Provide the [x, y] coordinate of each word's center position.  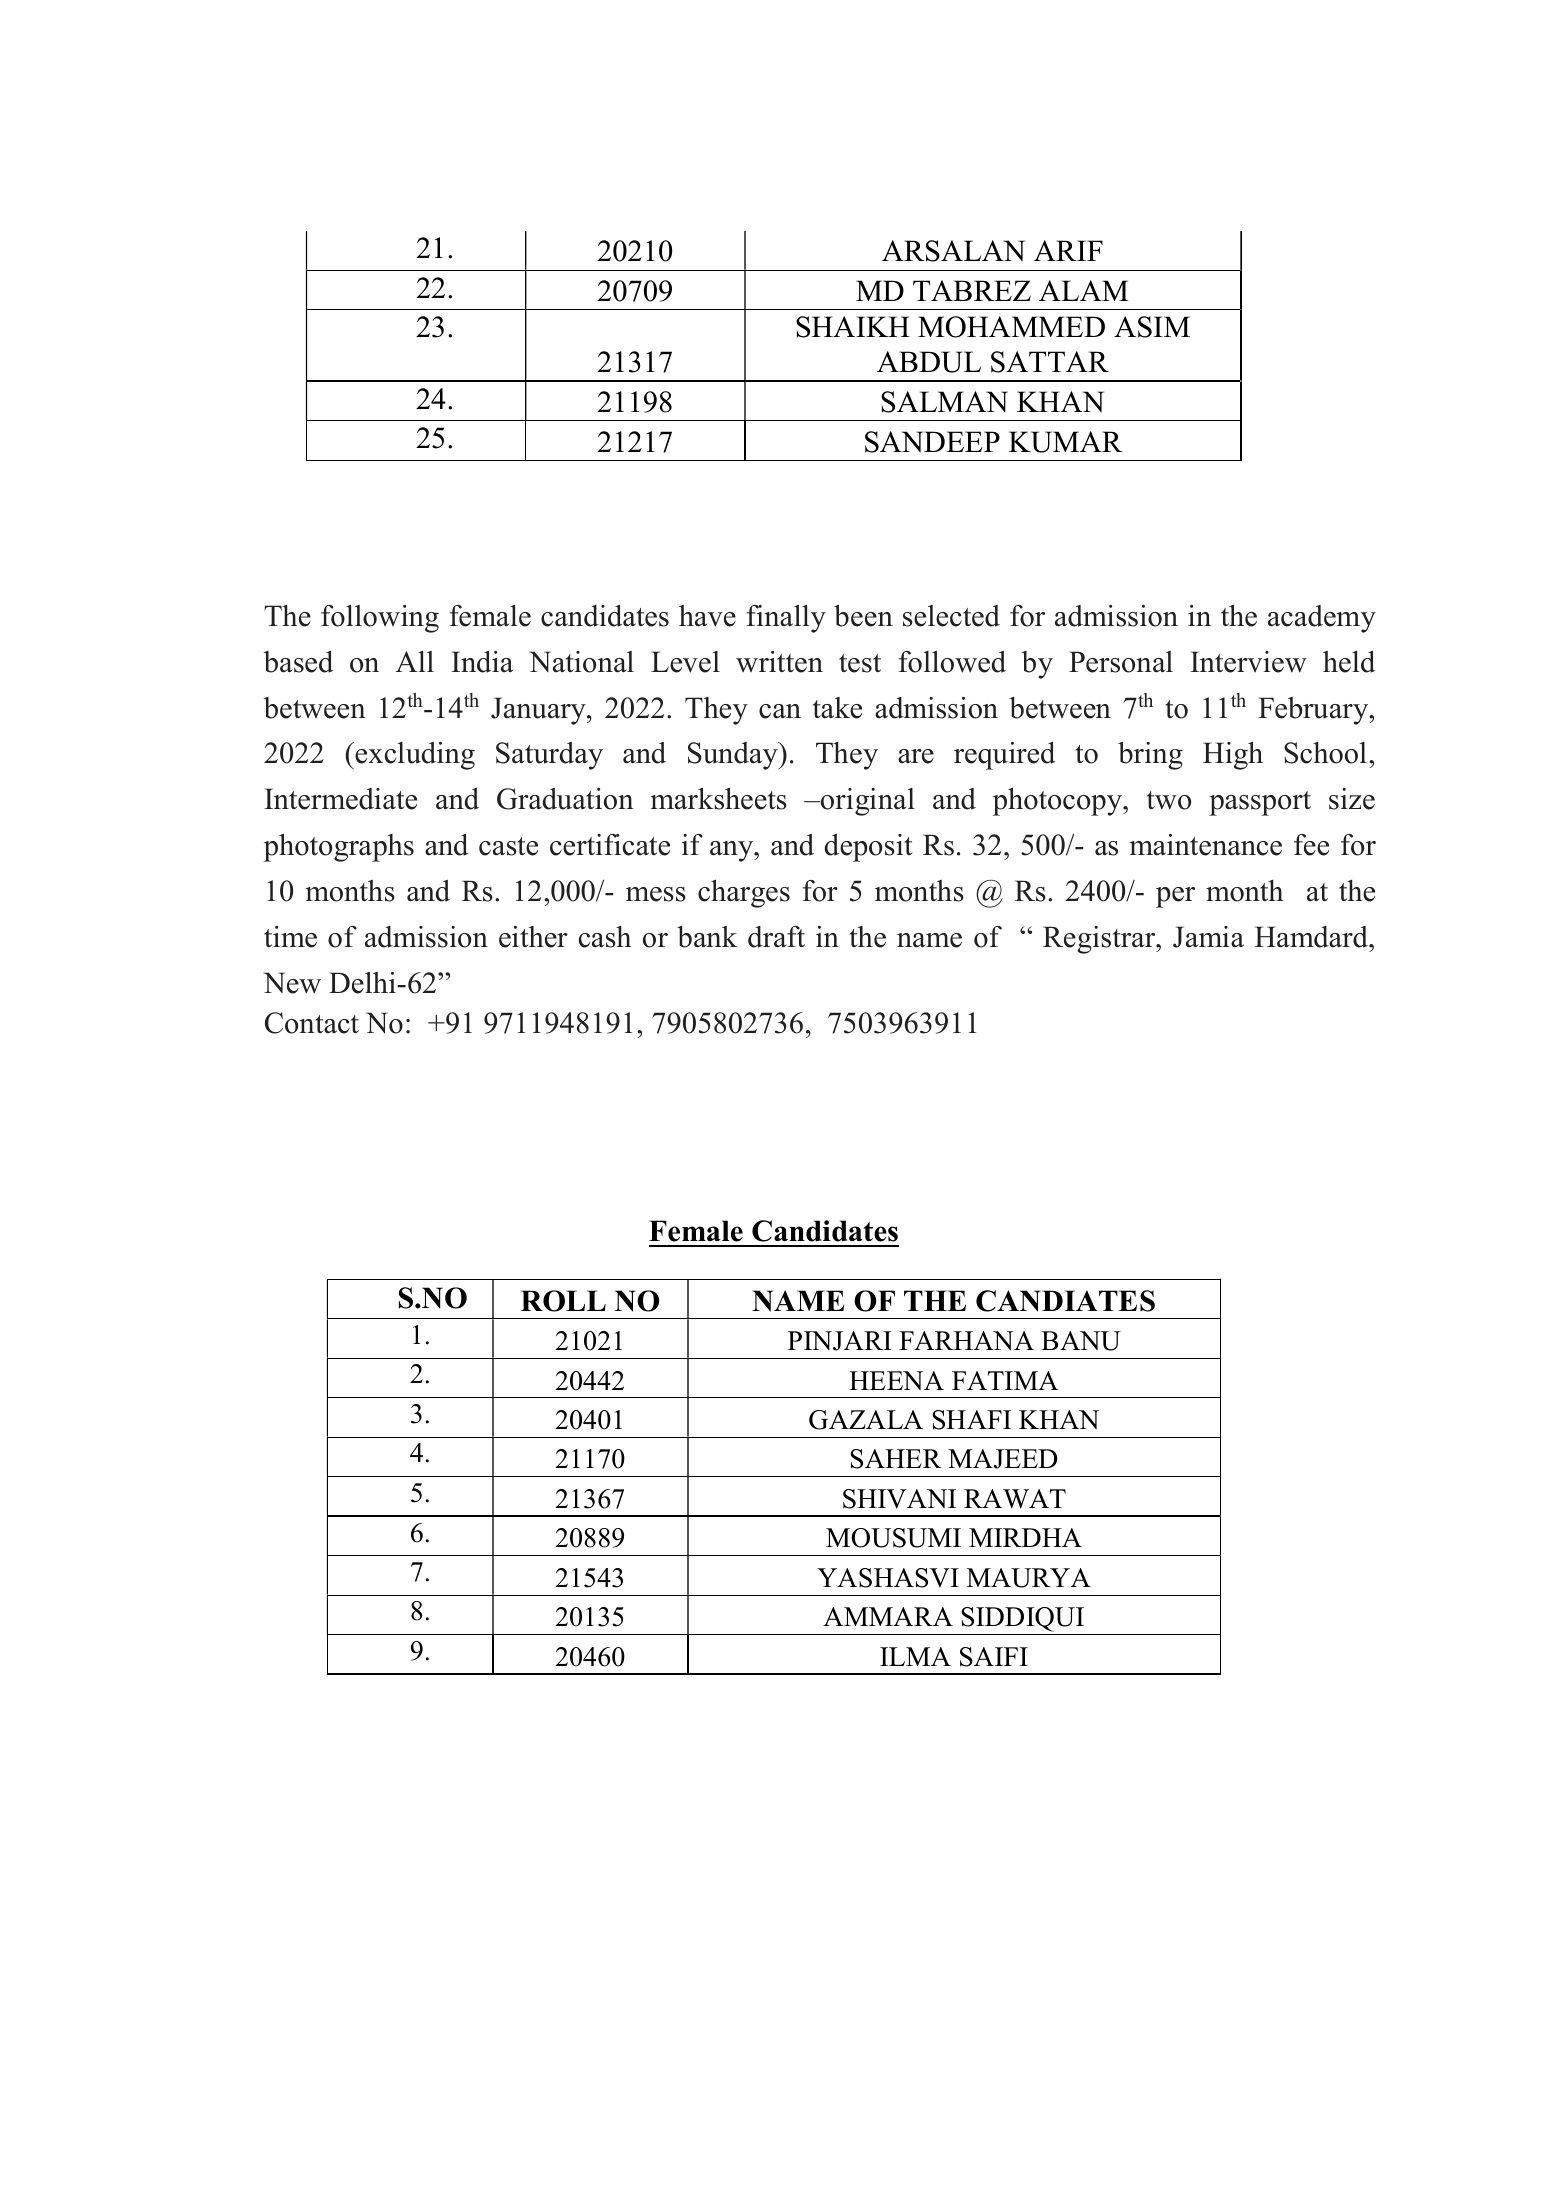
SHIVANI [899, 1499]
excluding [414, 756]
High [1233, 756]
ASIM [1152, 327]
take [837, 708]
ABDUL [929, 362]
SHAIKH [853, 327]
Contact [312, 1023]
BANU [1081, 1341]
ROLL [563, 1301]
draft [776, 937]
